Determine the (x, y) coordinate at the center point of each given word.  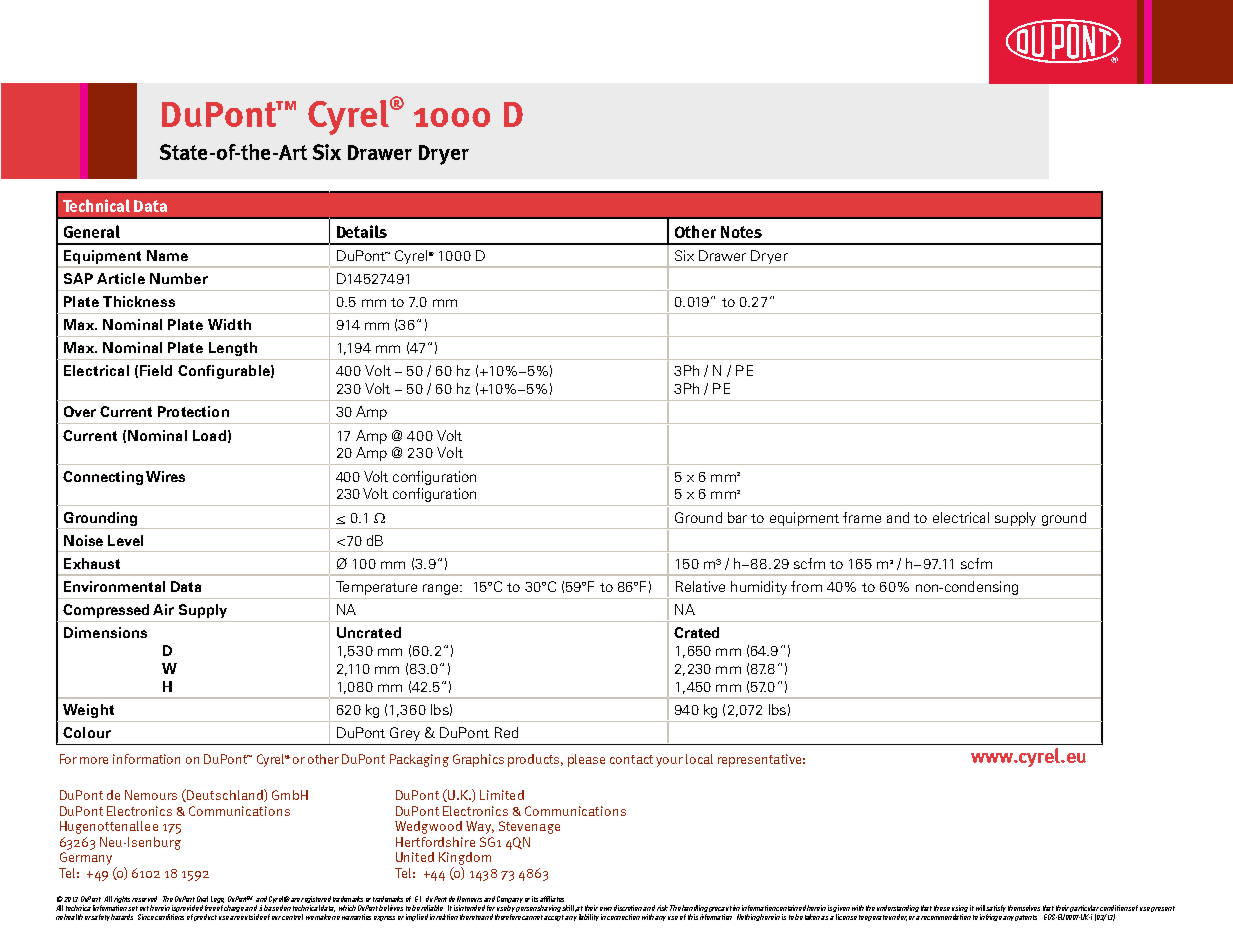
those (942, 908)
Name (167, 255)
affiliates (552, 899)
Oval (202, 899)
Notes (741, 232)
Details (362, 231)
